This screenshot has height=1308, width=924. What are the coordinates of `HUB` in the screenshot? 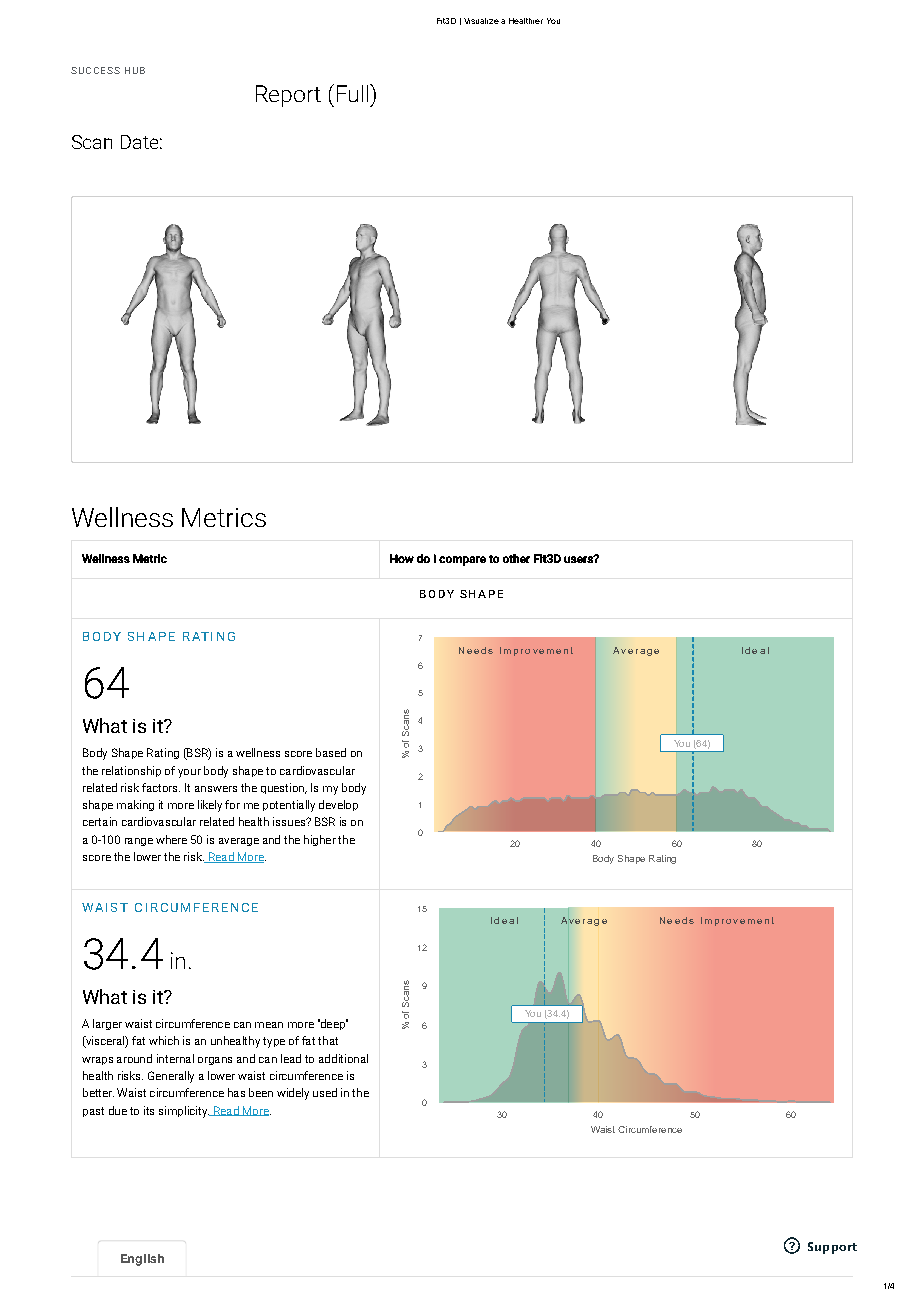 It's located at (135, 70).
